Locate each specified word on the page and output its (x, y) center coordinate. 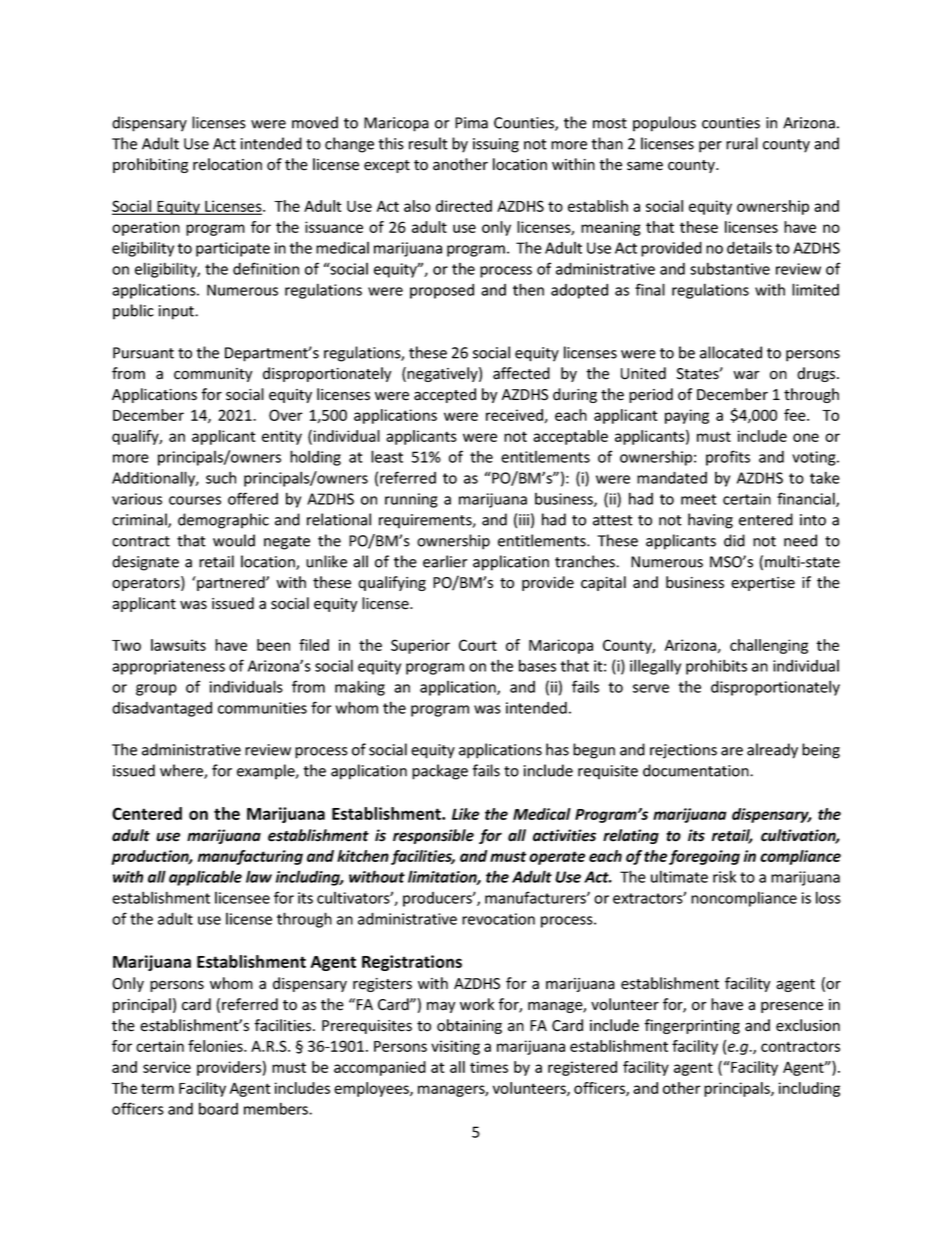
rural (742, 143)
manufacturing (250, 857)
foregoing (704, 857)
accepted (445, 395)
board (218, 1108)
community (213, 375)
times (489, 1067)
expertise (763, 584)
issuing (496, 145)
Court (478, 645)
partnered (231, 583)
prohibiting (150, 165)
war (746, 375)
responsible (433, 836)
